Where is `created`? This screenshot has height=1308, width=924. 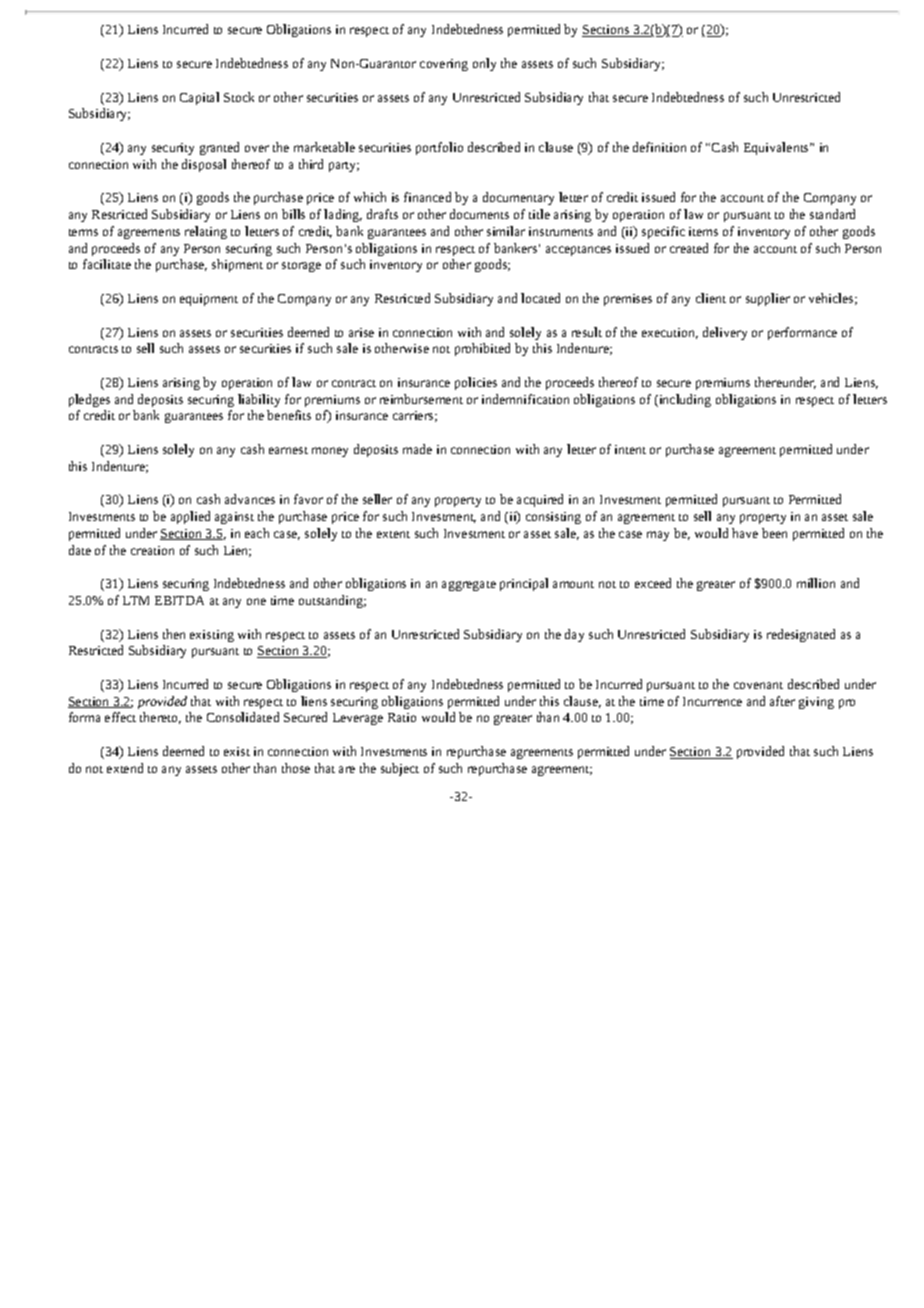 created is located at coordinates (689, 248).
